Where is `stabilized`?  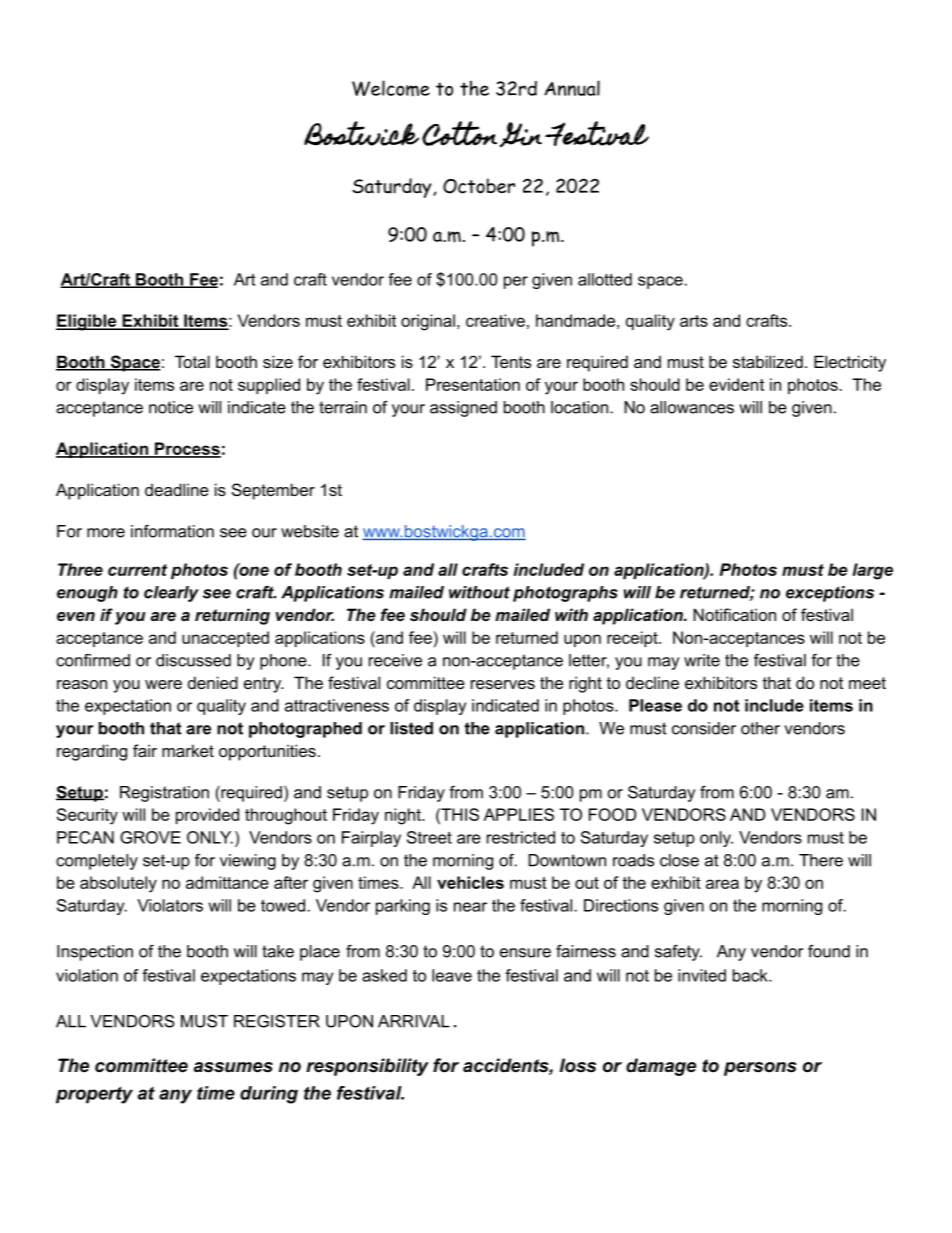 stabilized is located at coordinates (768, 361).
